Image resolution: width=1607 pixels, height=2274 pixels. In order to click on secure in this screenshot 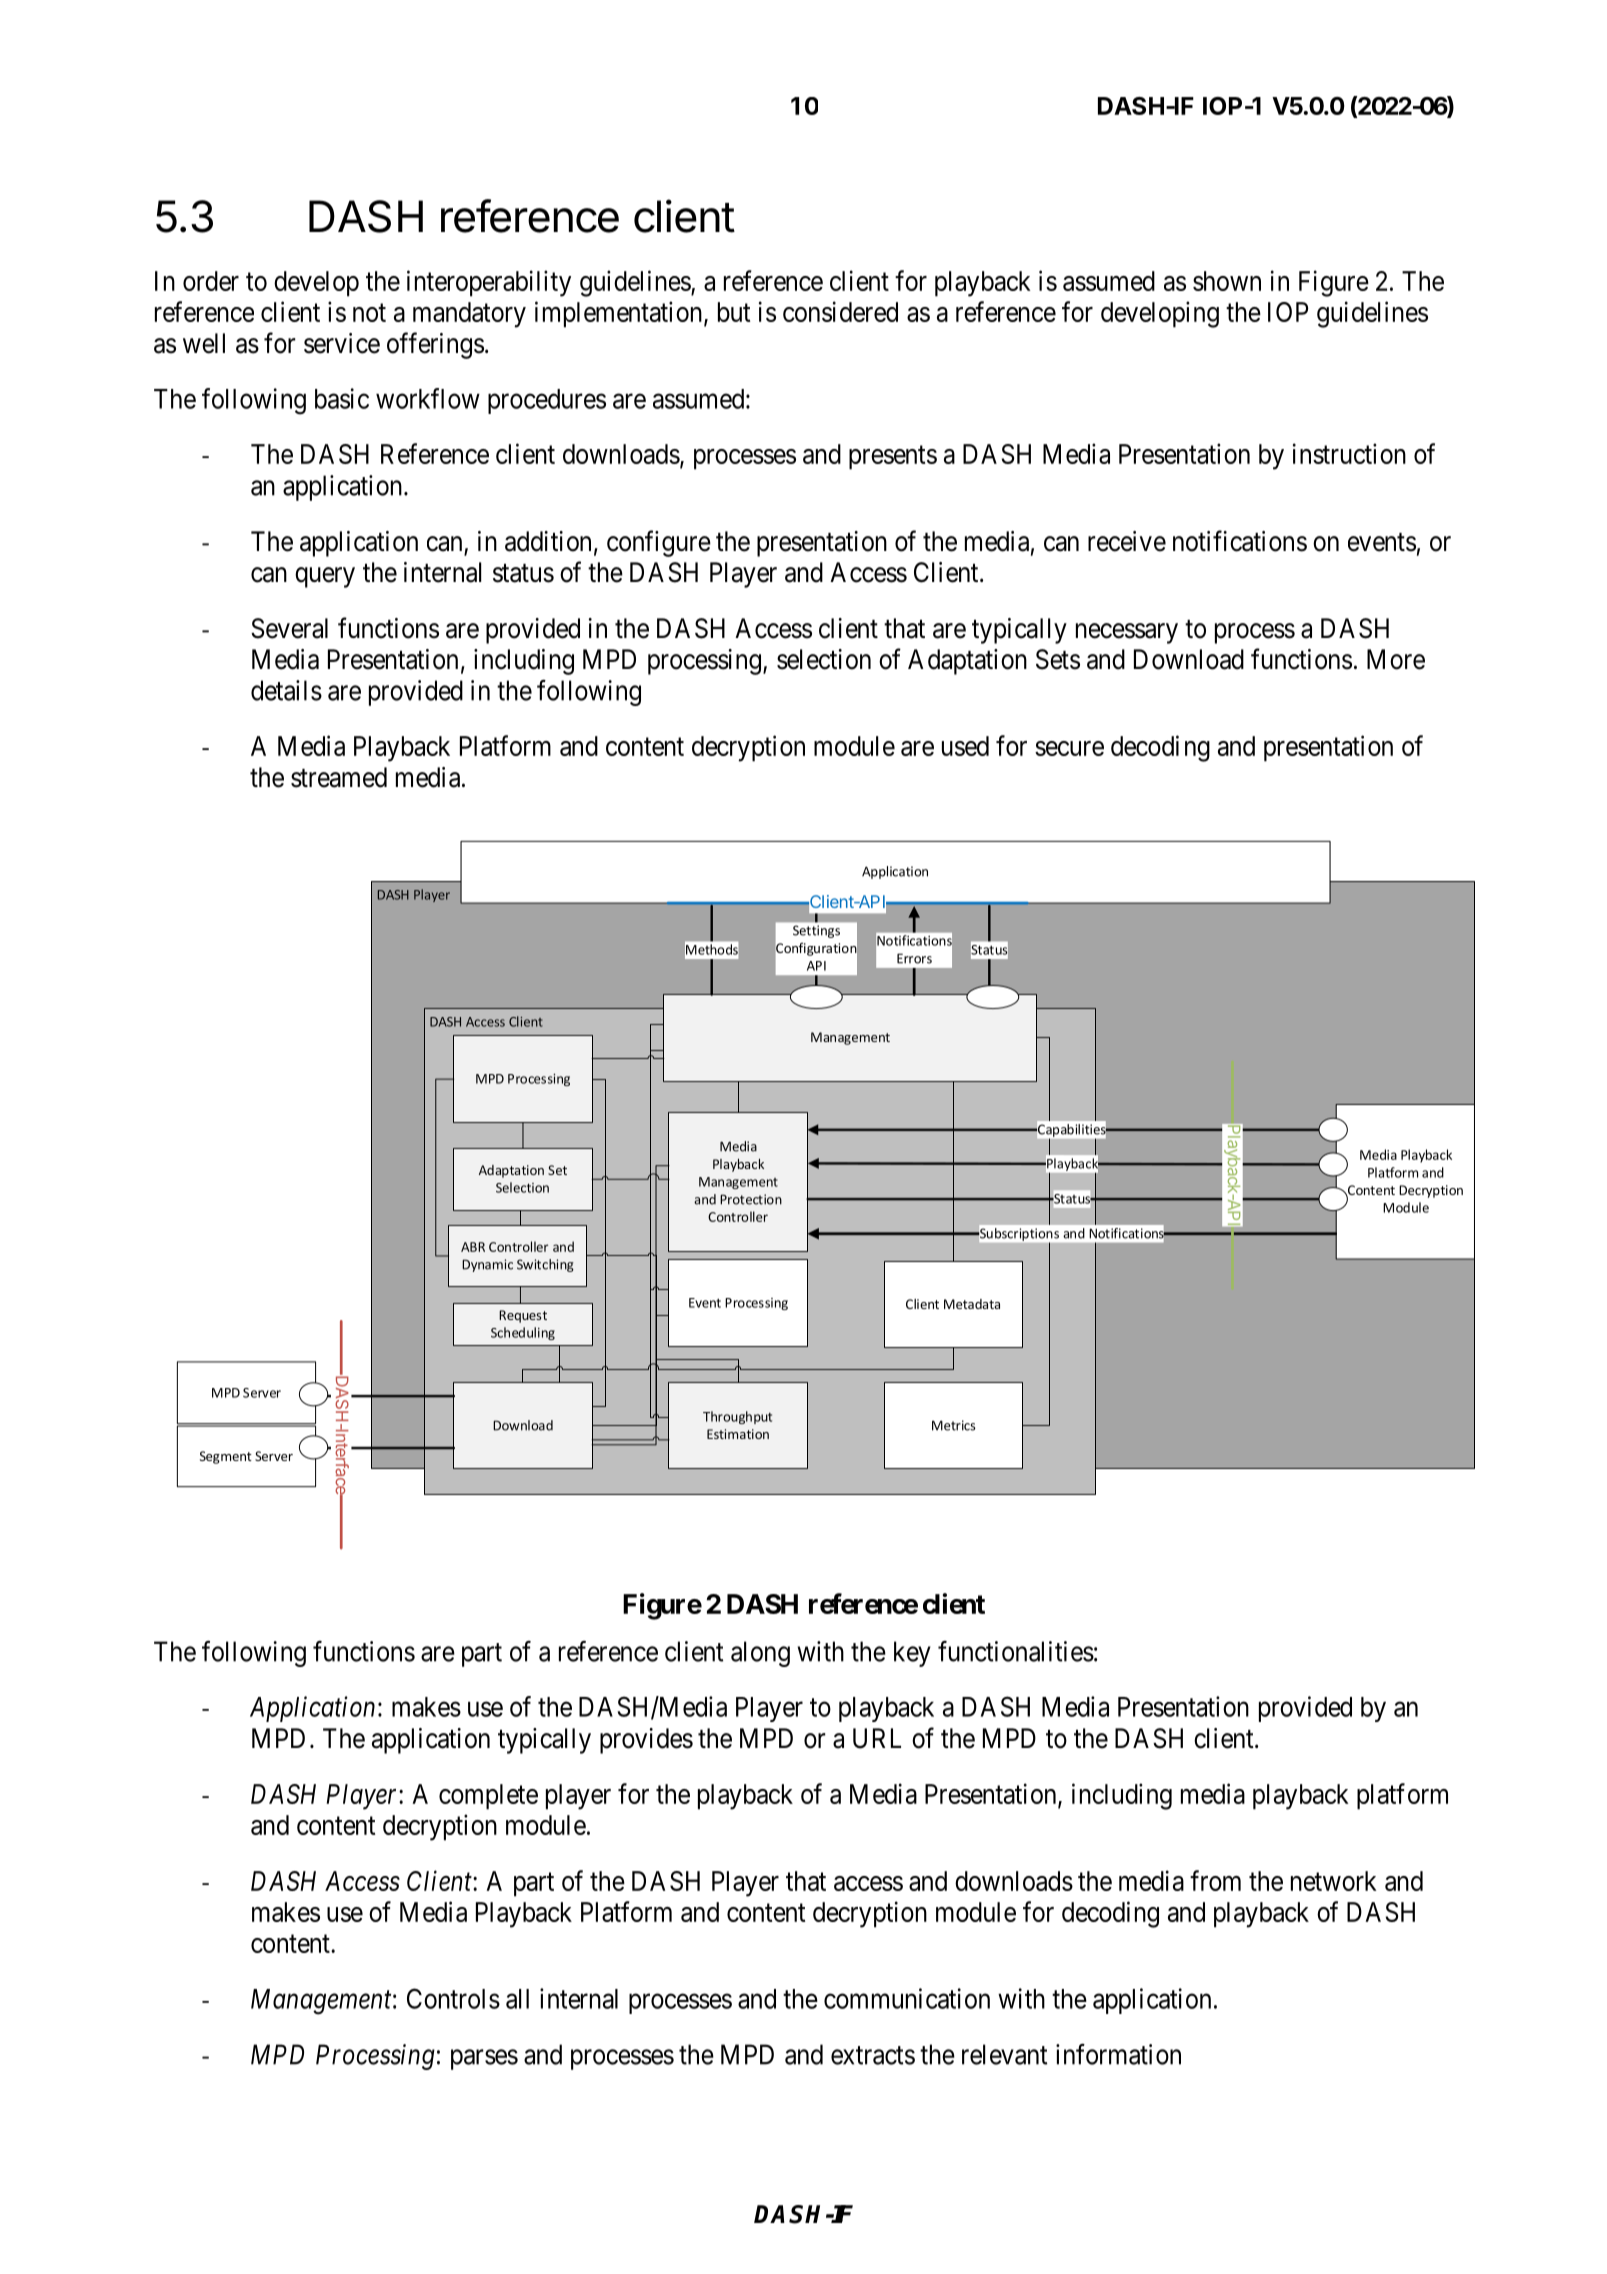, I will do `click(1069, 748)`.
